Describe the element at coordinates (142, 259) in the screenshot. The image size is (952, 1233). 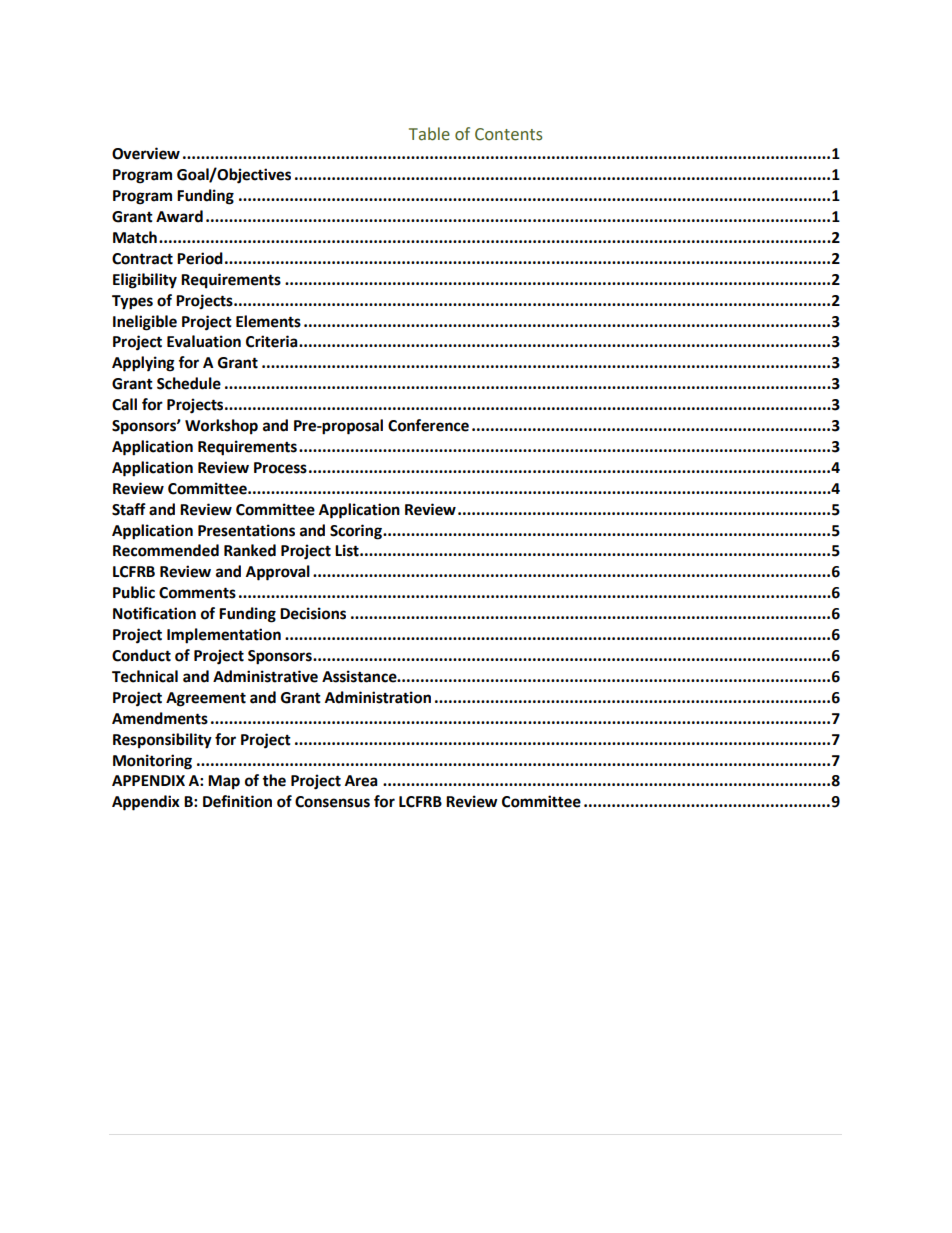
I see `Contract` at that location.
